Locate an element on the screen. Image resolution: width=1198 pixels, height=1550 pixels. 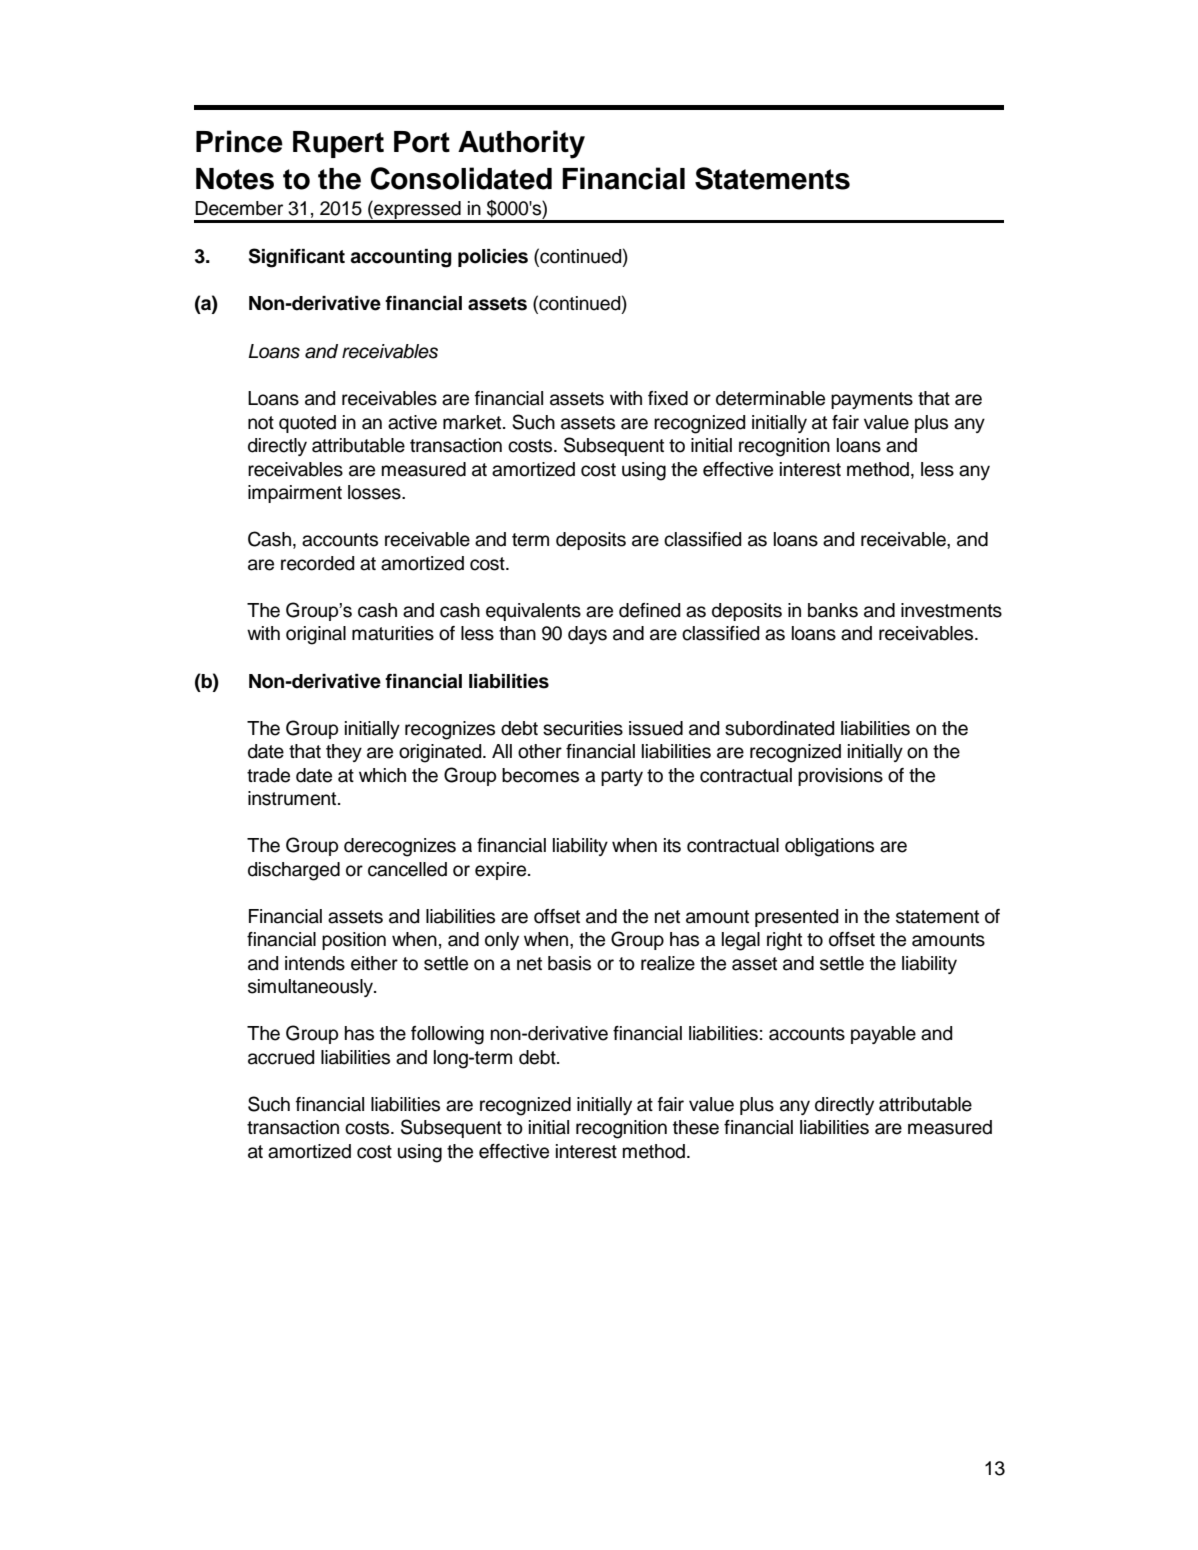
payable is located at coordinates (883, 1035).
